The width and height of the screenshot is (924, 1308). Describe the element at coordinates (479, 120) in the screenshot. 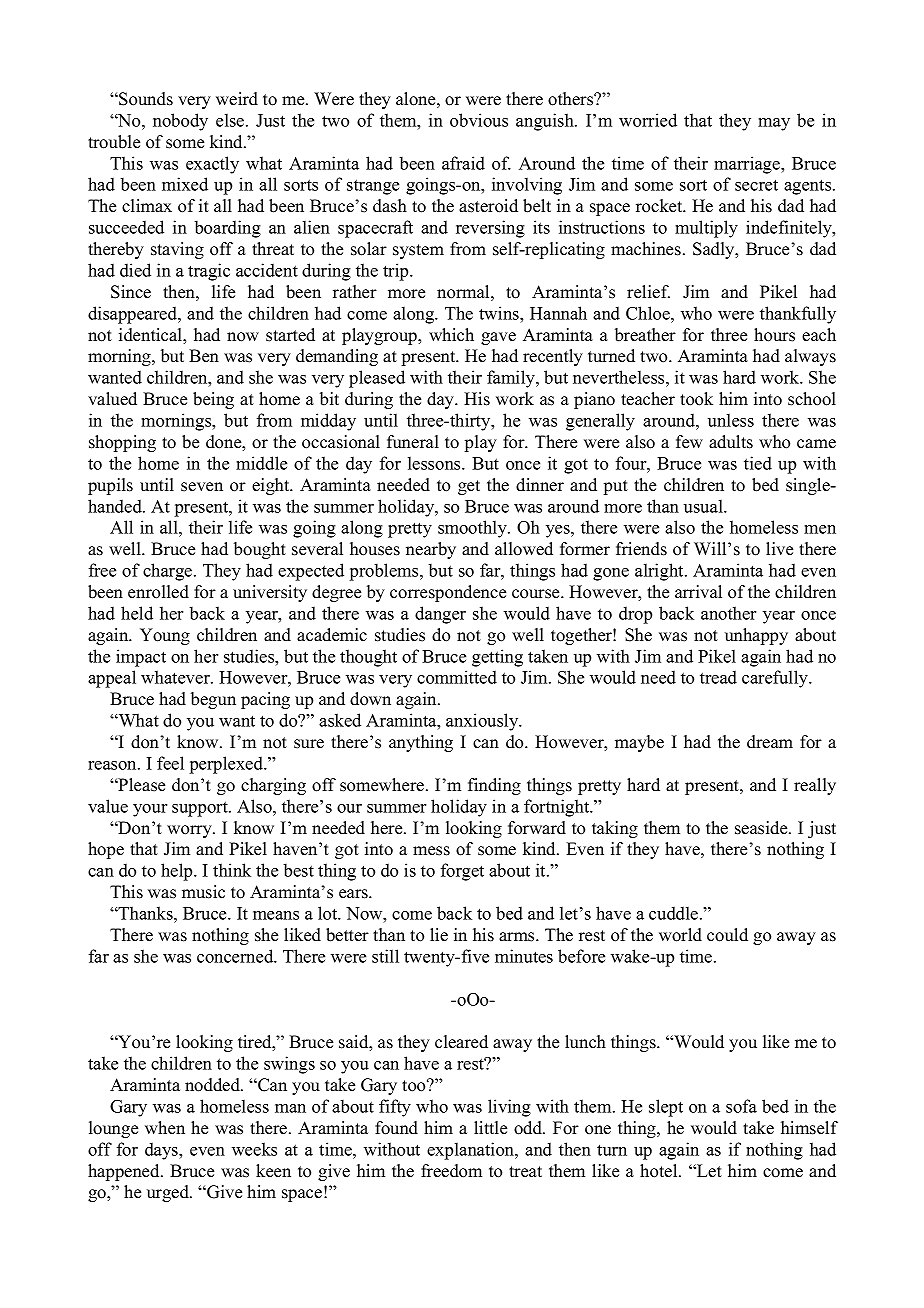

I see `obvious` at that location.
